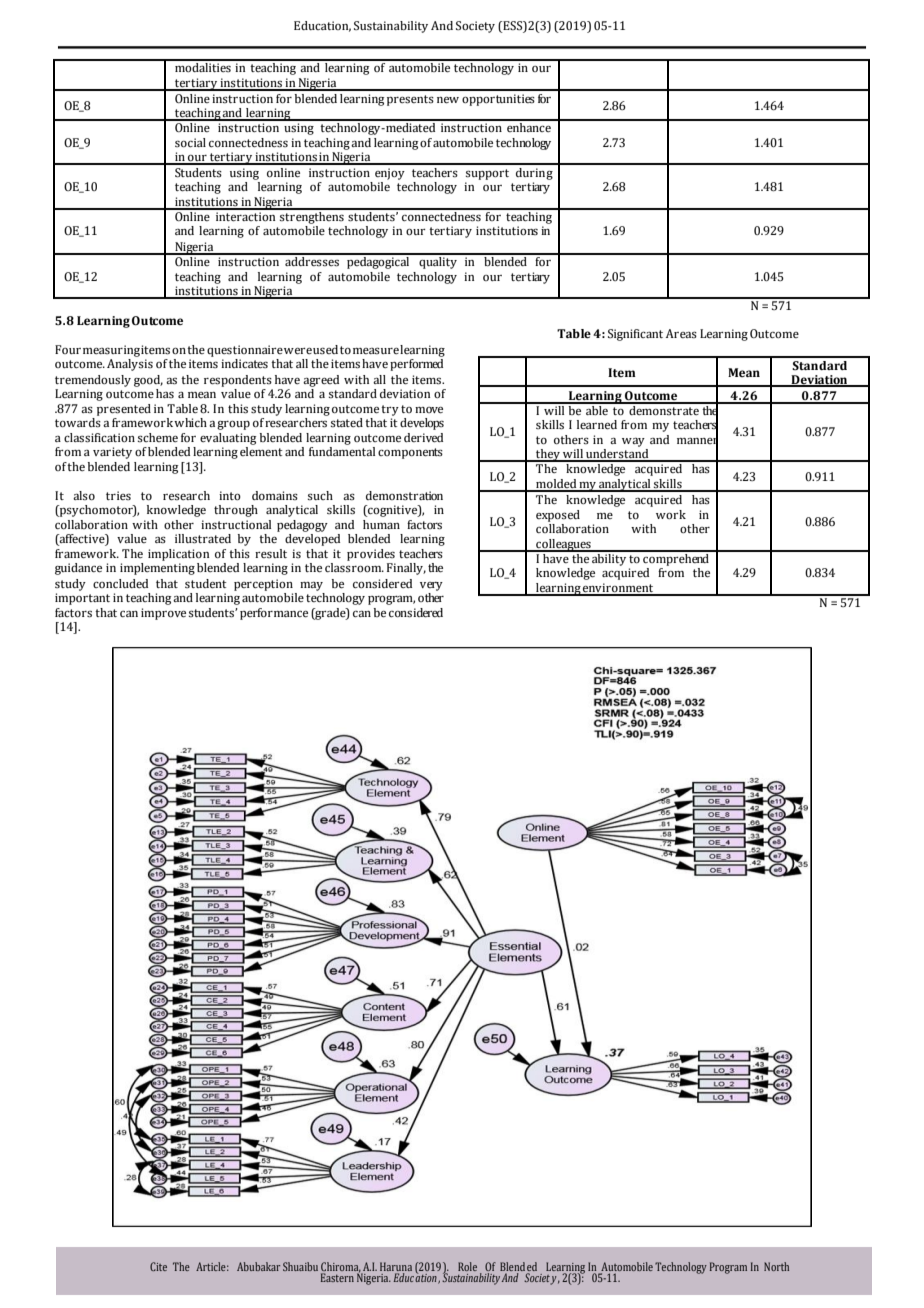 Image resolution: width=924 pixels, height=1308 pixels. Describe the element at coordinates (431, 586) in the screenshot. I see `very` at that location.
